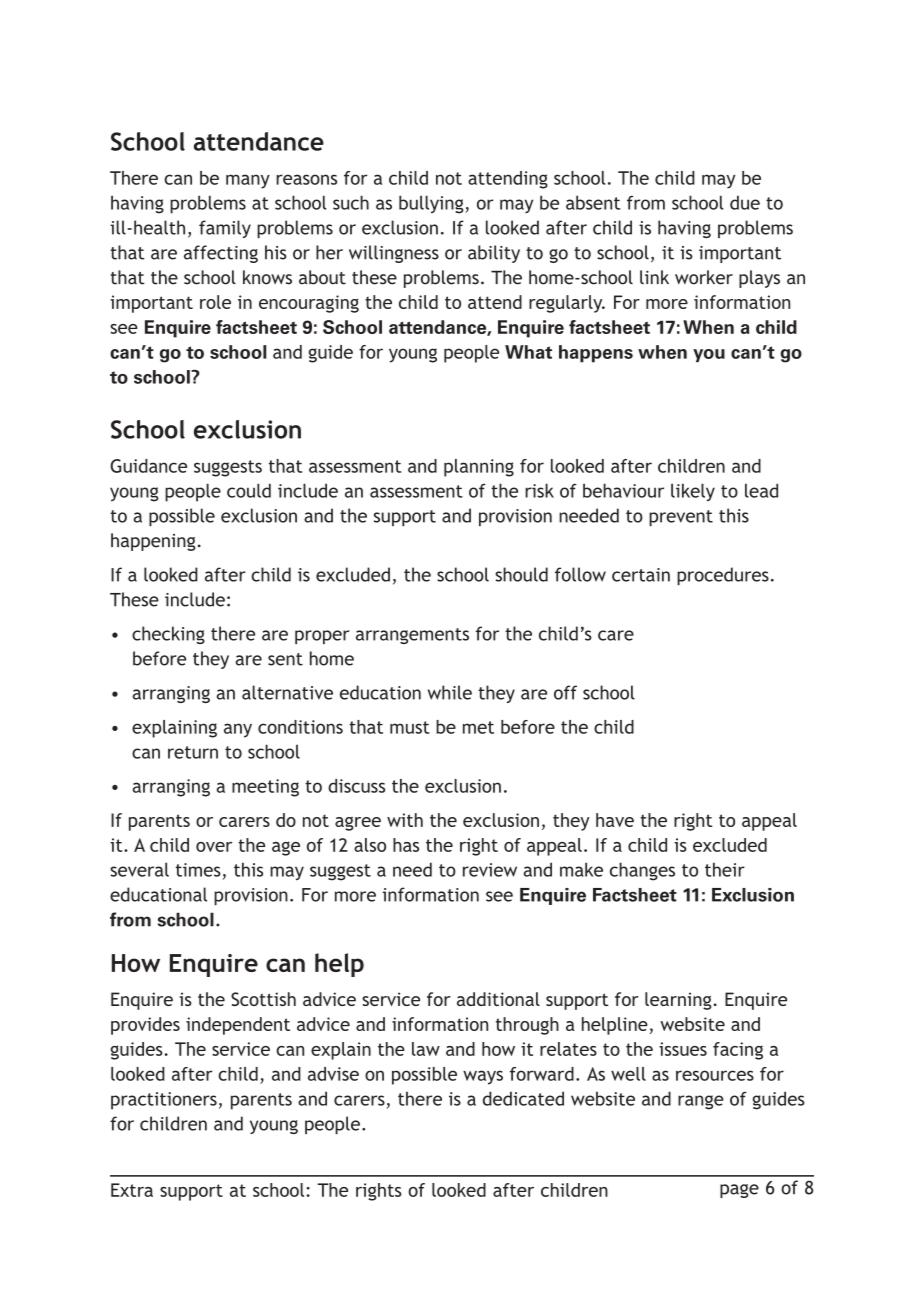 This screenshot has height=1308, width=924. What do you see at coordinates (723, 576) in the screenshot?
I see `procedures` at bounding box center [723, 576].
